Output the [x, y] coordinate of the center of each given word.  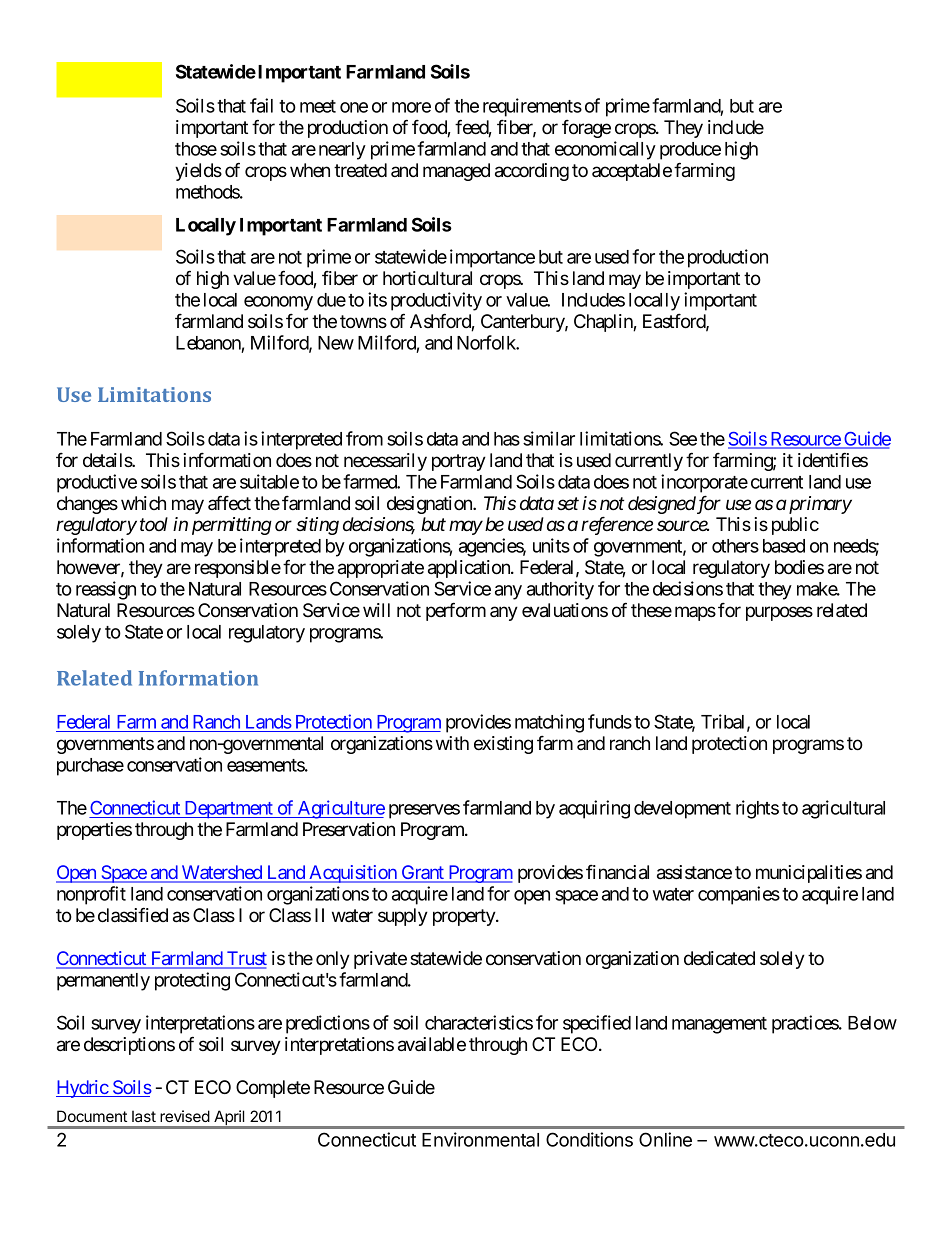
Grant [422, 873]
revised [185, 1116]
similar [549, 438]
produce [690, 151]
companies [739, 895]
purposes [779, 613]
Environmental [480, 1139]
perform [456, 611]
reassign [106, 590]
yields [198, 172]
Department [228, 810]
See [683, 438]
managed [456, 172]
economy [278, 303]
